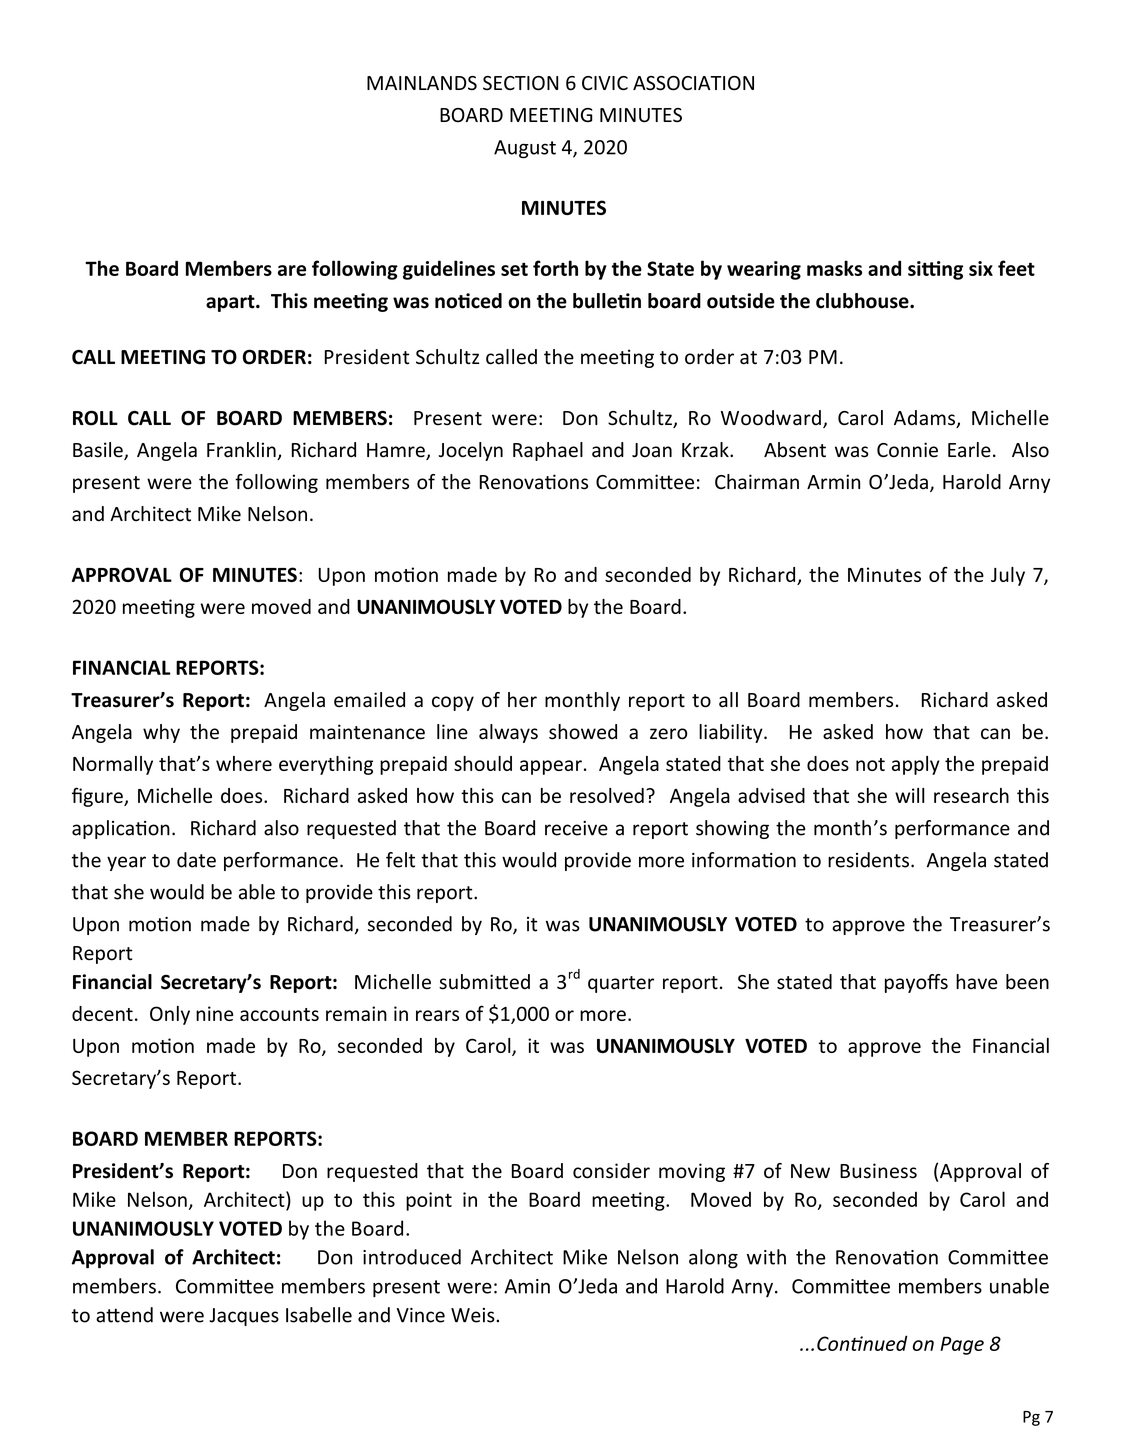 This screenshot has width=1125, height=1456. What do you see at coordinates (916, 765) in the screenshot?
I see `apply` at bounding box center [916, 765].
